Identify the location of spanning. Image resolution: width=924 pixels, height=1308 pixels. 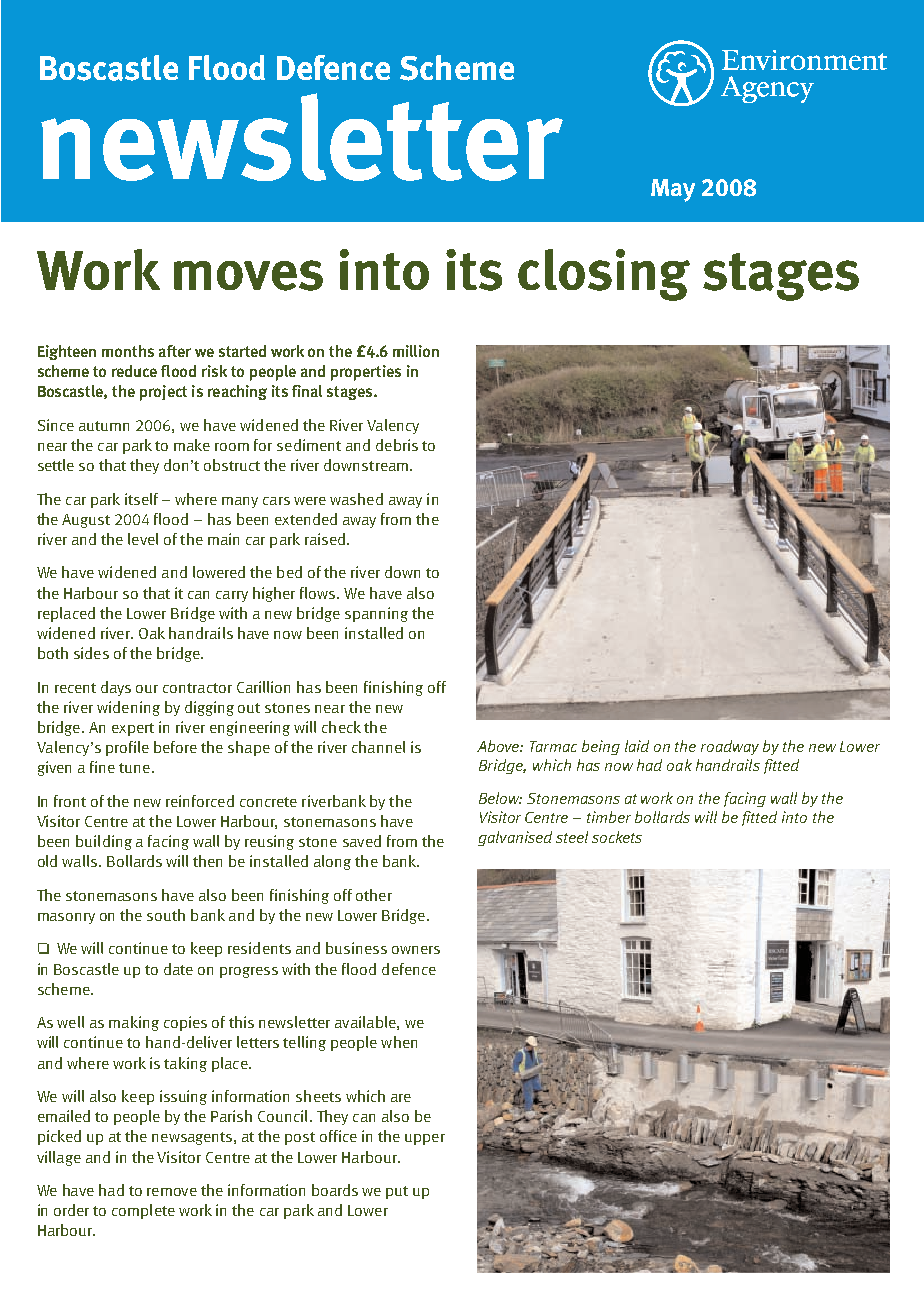
(376, 614).
